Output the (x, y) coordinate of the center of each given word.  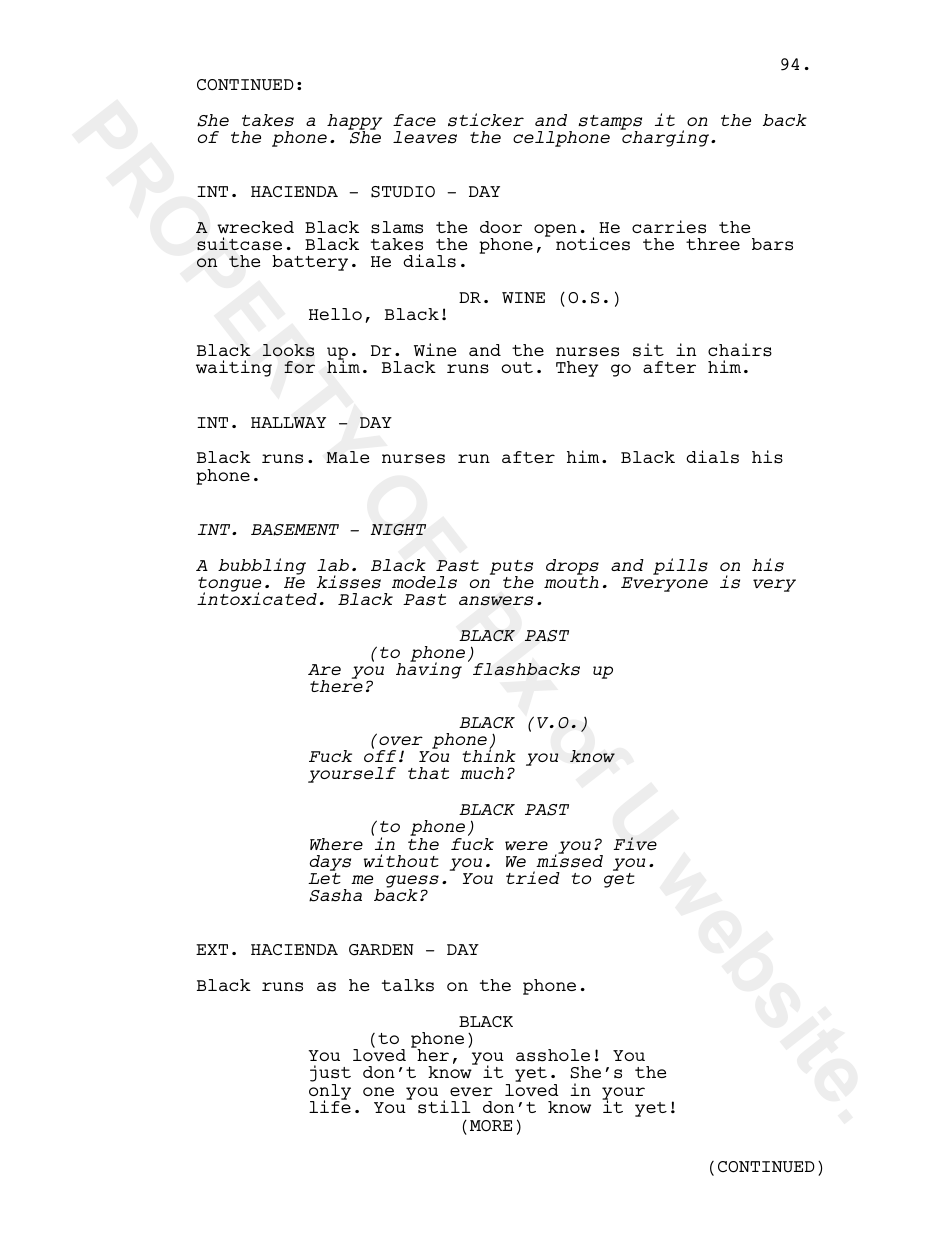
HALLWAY (288, 422)
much (482, 773)
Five (635, 843)
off (380, 755)
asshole (553, 1055)
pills (680, 566)
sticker (486, 120)
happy (354, 123)
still (444, 1107)
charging (666, 137)
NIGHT (398, 530)
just (330, 1075)
